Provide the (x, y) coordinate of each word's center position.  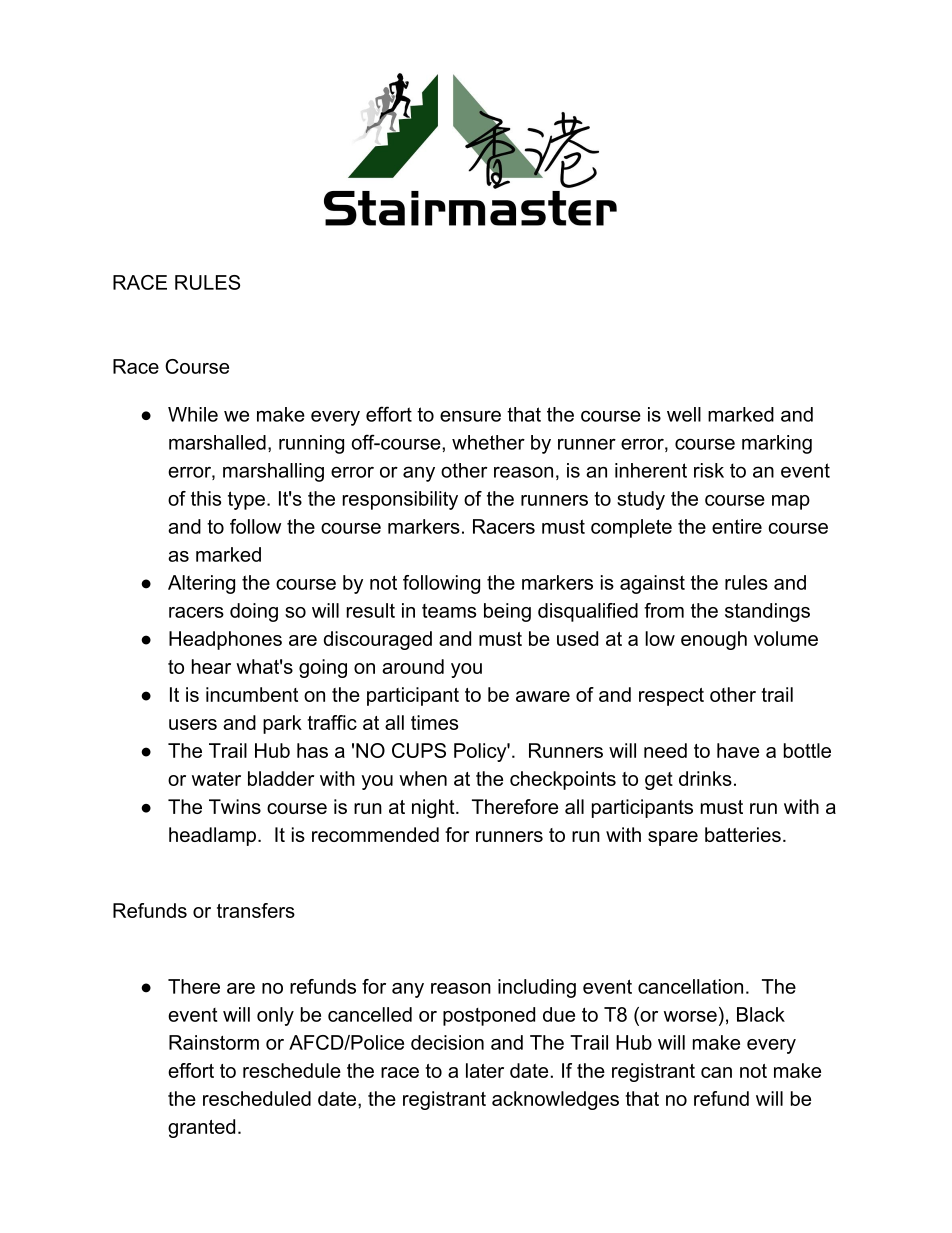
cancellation (690, 986)
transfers (256, 910)
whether (488, 442)
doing (254, 612)
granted (201, 1128)
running (311, 444)
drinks (705, 778)
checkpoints (563, 780)
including (537, 988)
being (507, 612)
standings (767, 612)
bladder (281, 778)
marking (777, 444)
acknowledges (555, 1100)
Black (761, 1014)
